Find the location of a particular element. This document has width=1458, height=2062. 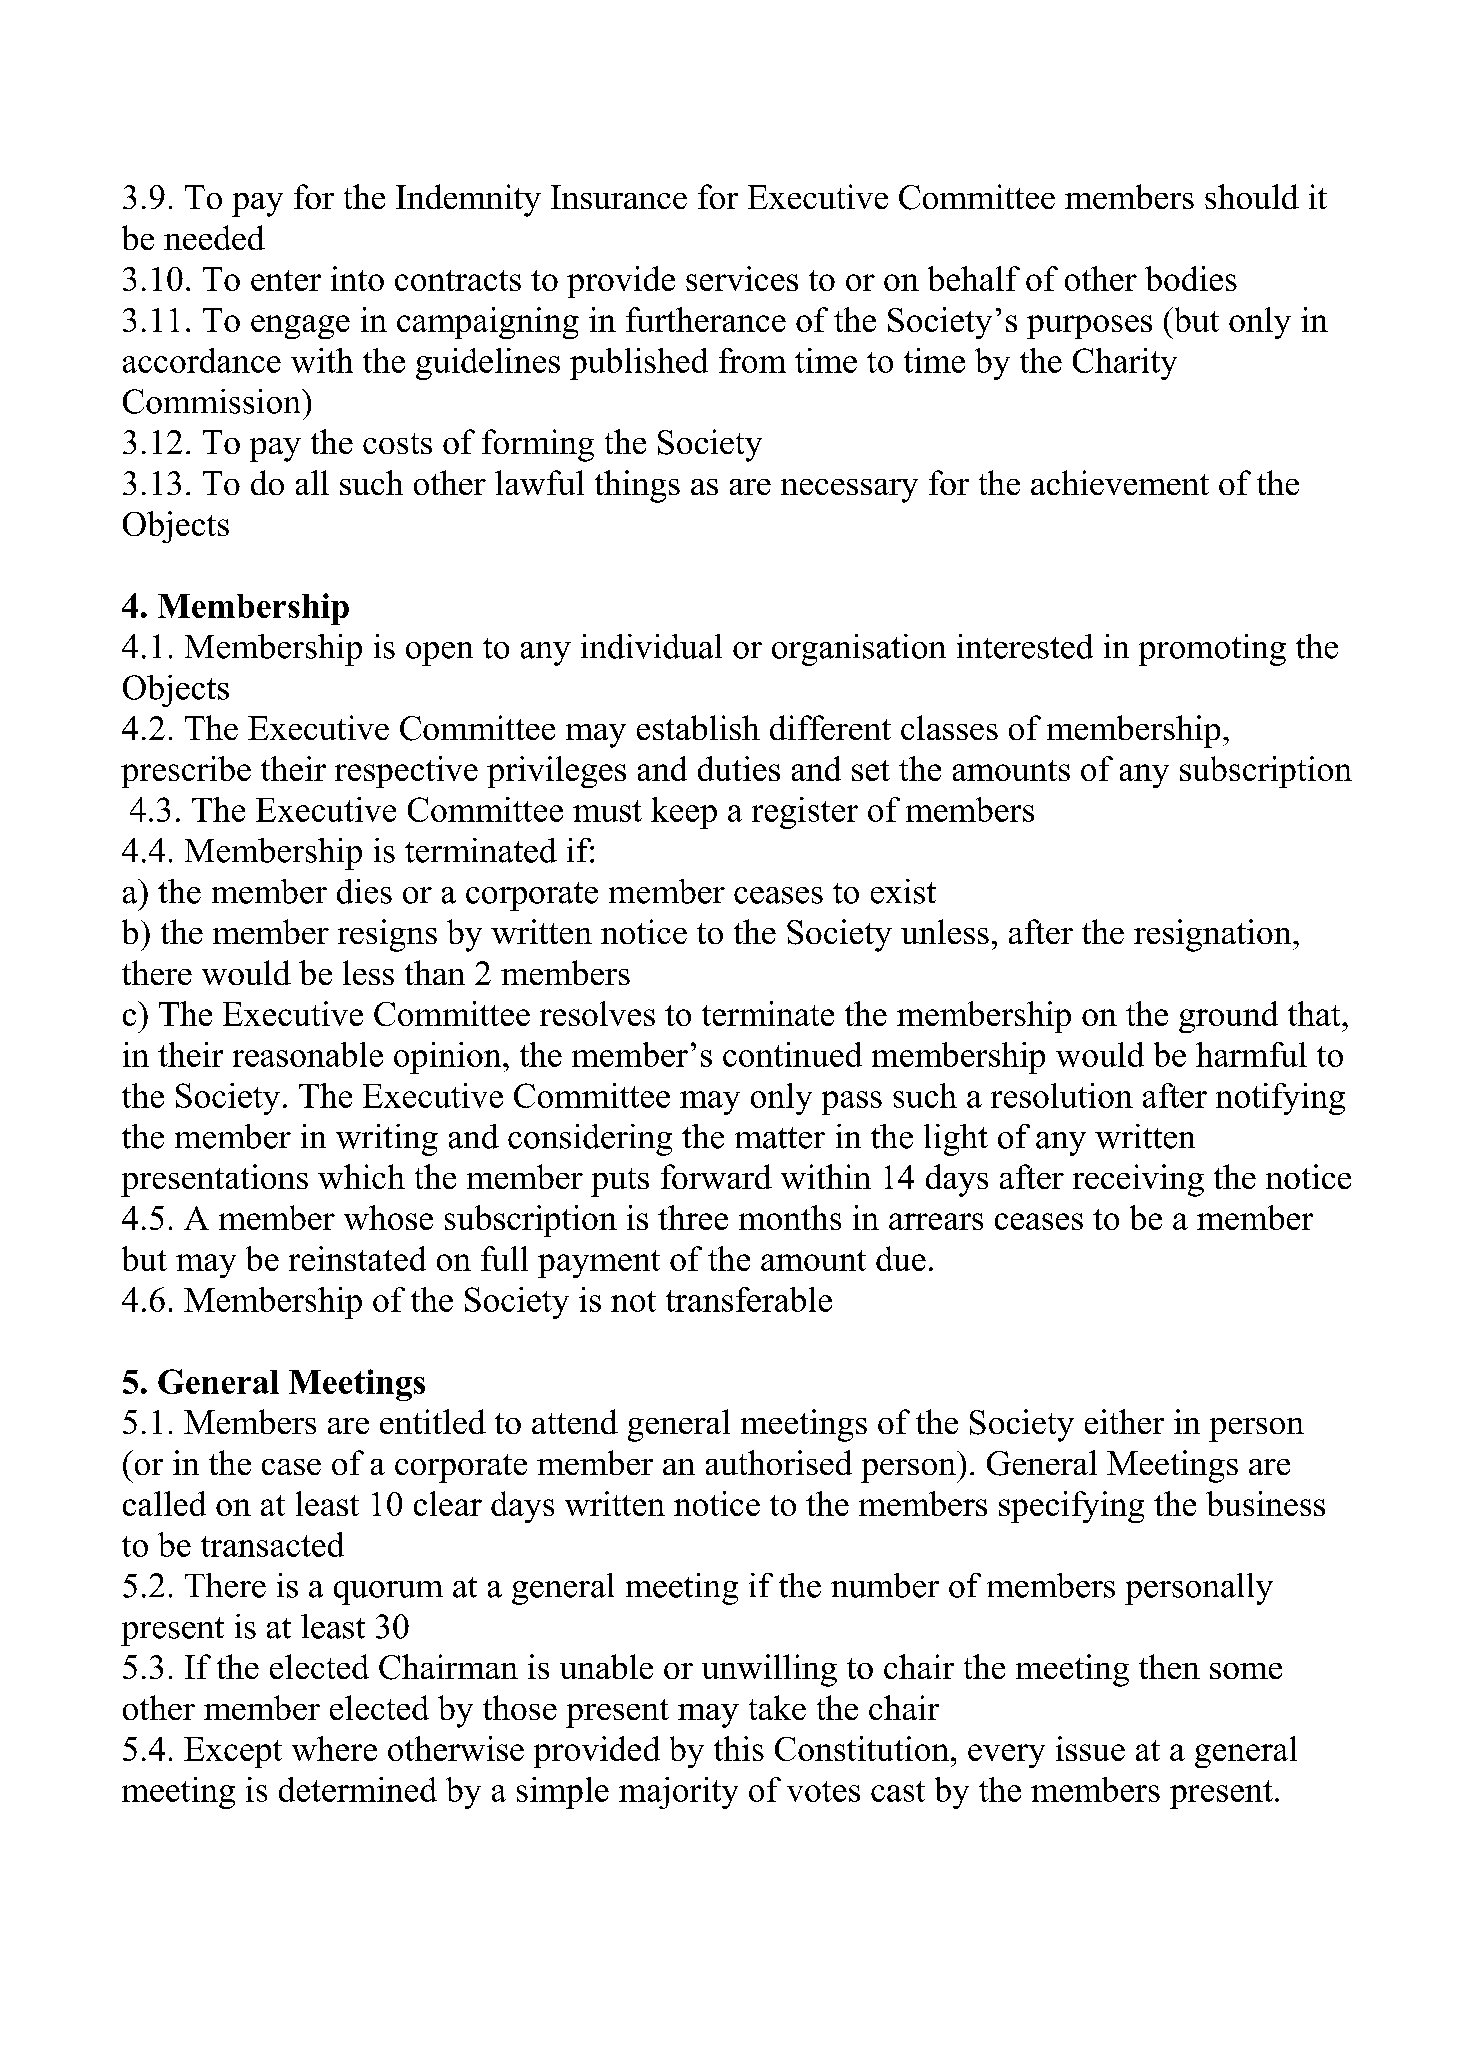

should is located at coordinates (1252, 196).
